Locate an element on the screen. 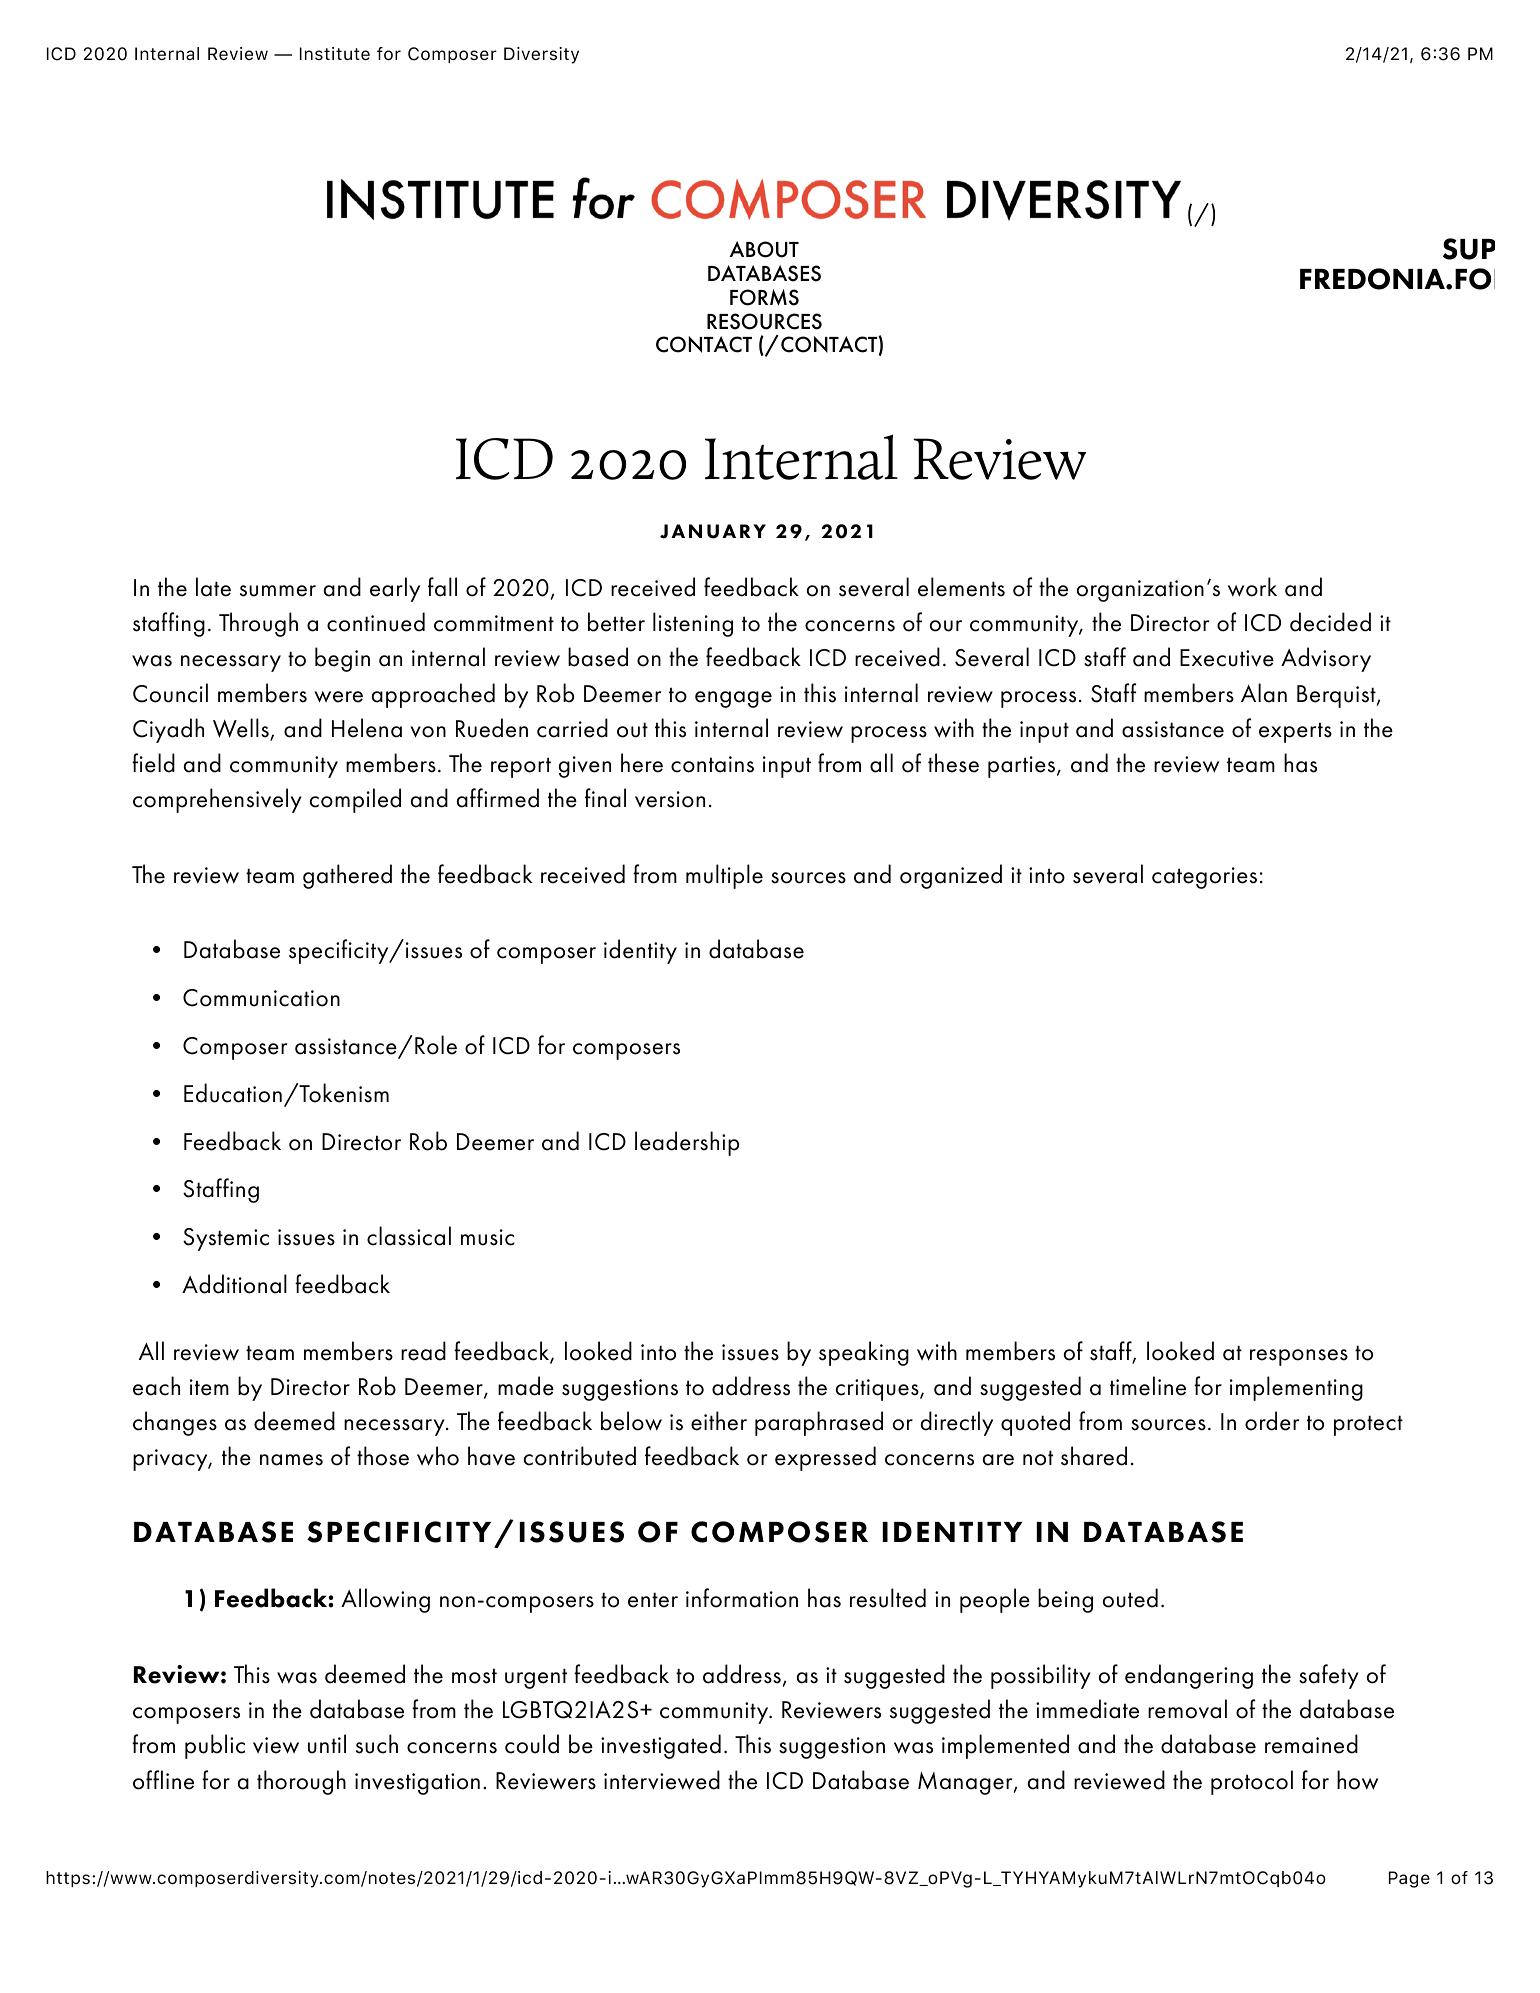  work is located at coordinates (1252, 587).
